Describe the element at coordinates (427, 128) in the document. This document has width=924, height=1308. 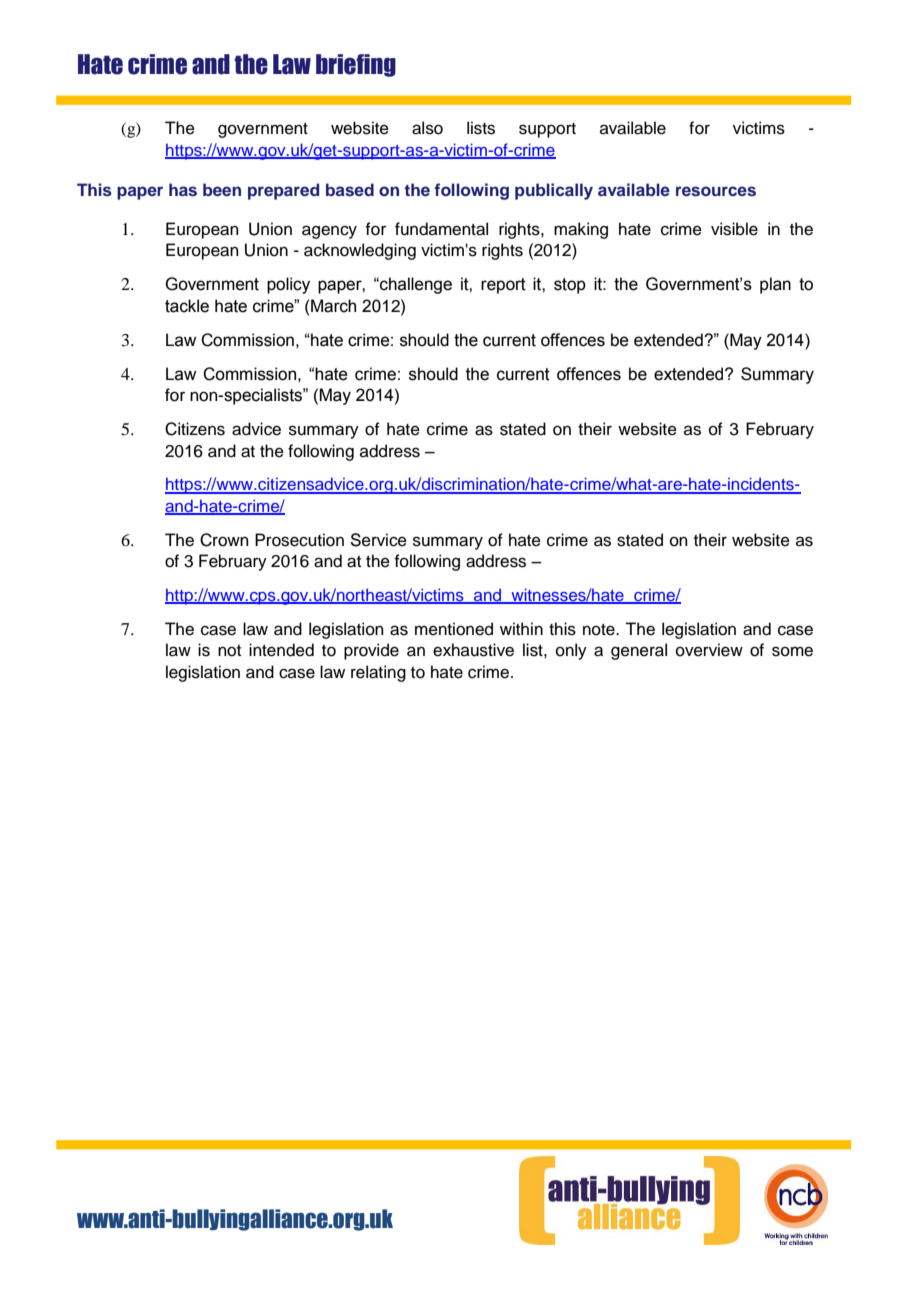
I see `also` at that location.
